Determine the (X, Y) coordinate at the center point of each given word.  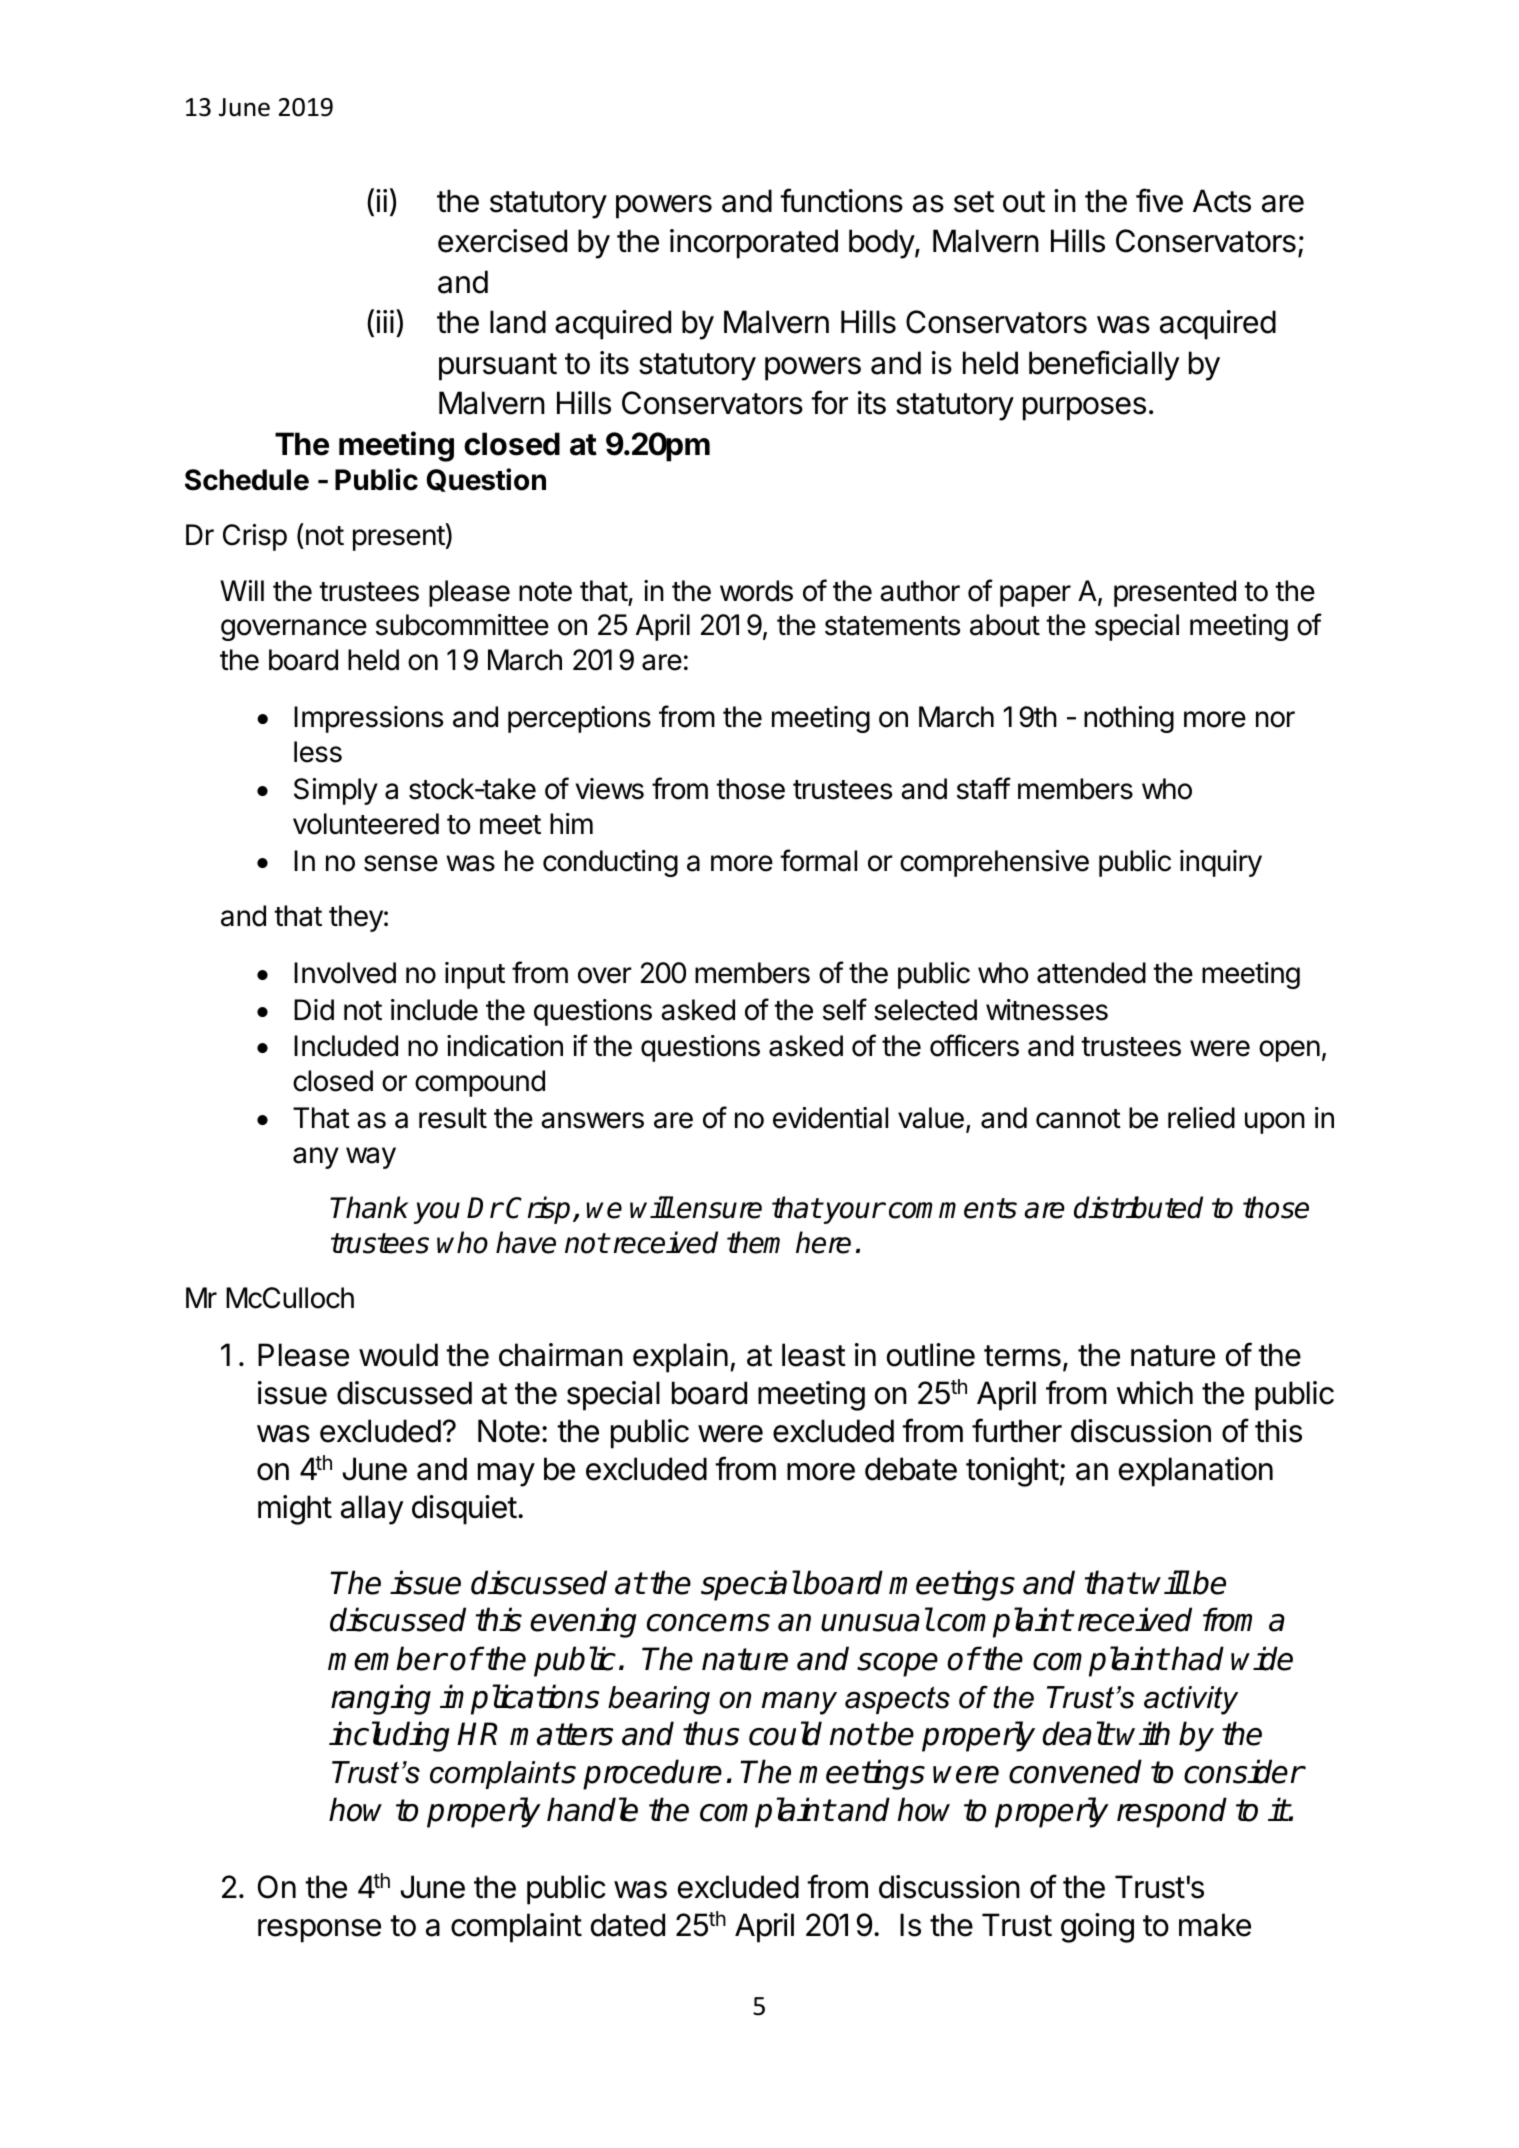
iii (385, 321)
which (1155, 1393)
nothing (1129, 719)
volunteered (366, 824)
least (814, 1355)
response (319, 1931)
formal (818, 860)
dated (628, 1925)
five (1159, 200)
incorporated (754, 244)
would (398, 1355)
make (1215, 1925)
